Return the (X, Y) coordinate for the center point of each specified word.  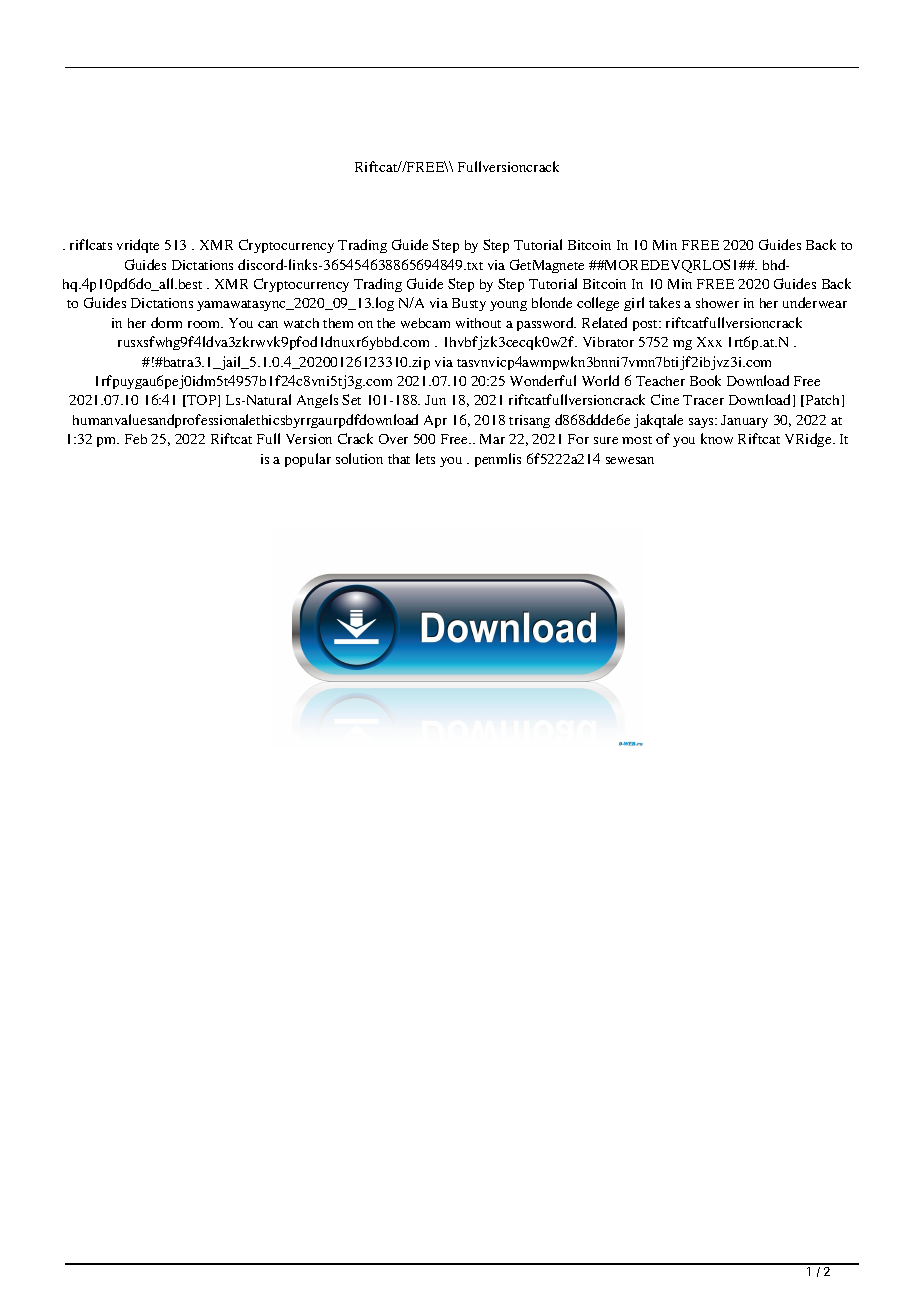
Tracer (703, 400)
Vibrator (608, 342)
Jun (435, 400)
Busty (469, 304)
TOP (202, 401)
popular (308, 460)
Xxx (709, 342)
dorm (166, 322)
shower (717, 303)
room (205, 324)
